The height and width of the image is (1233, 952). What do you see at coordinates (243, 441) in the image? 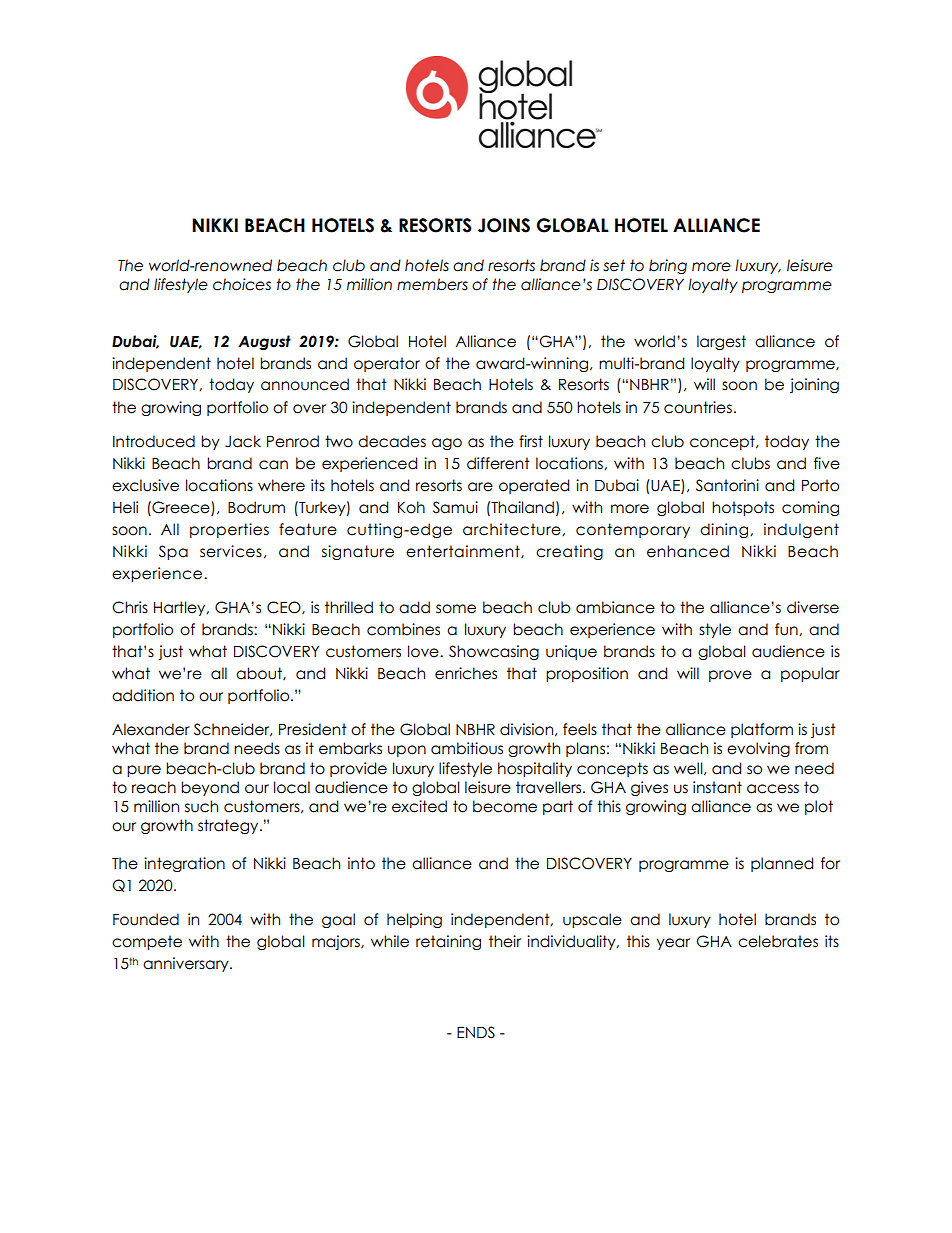
I see `Jack` at bounding box center [243, 441].
